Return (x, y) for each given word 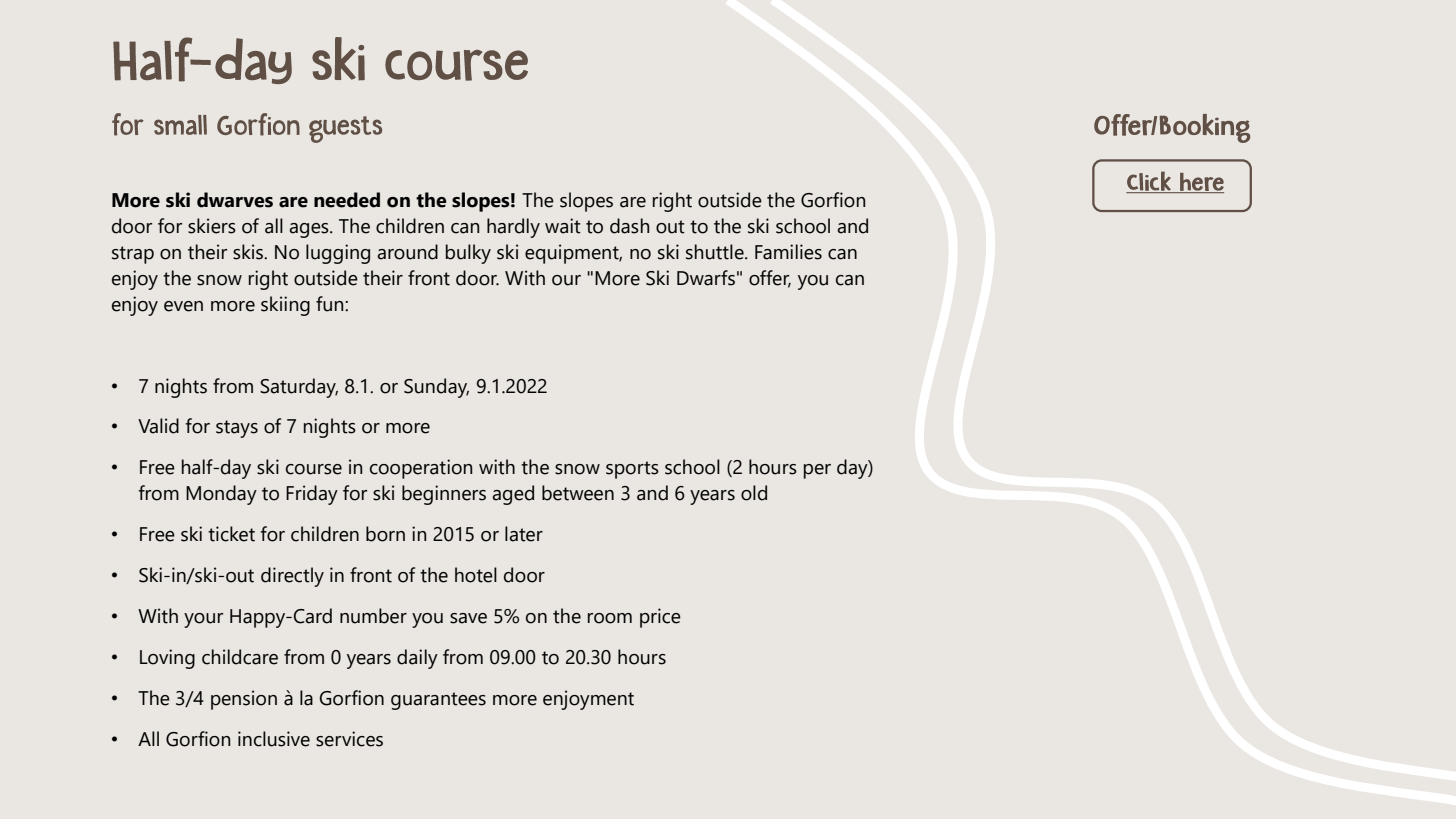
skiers (212, 226)
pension (244, 700)
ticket (231, 534)
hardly (513, 228)
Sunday (436, 388)
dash (629, 226)
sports (632, 470)
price (660, 618)
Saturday (299, 388)
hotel (476, 575)
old (754, 493)
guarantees (438, 701)
